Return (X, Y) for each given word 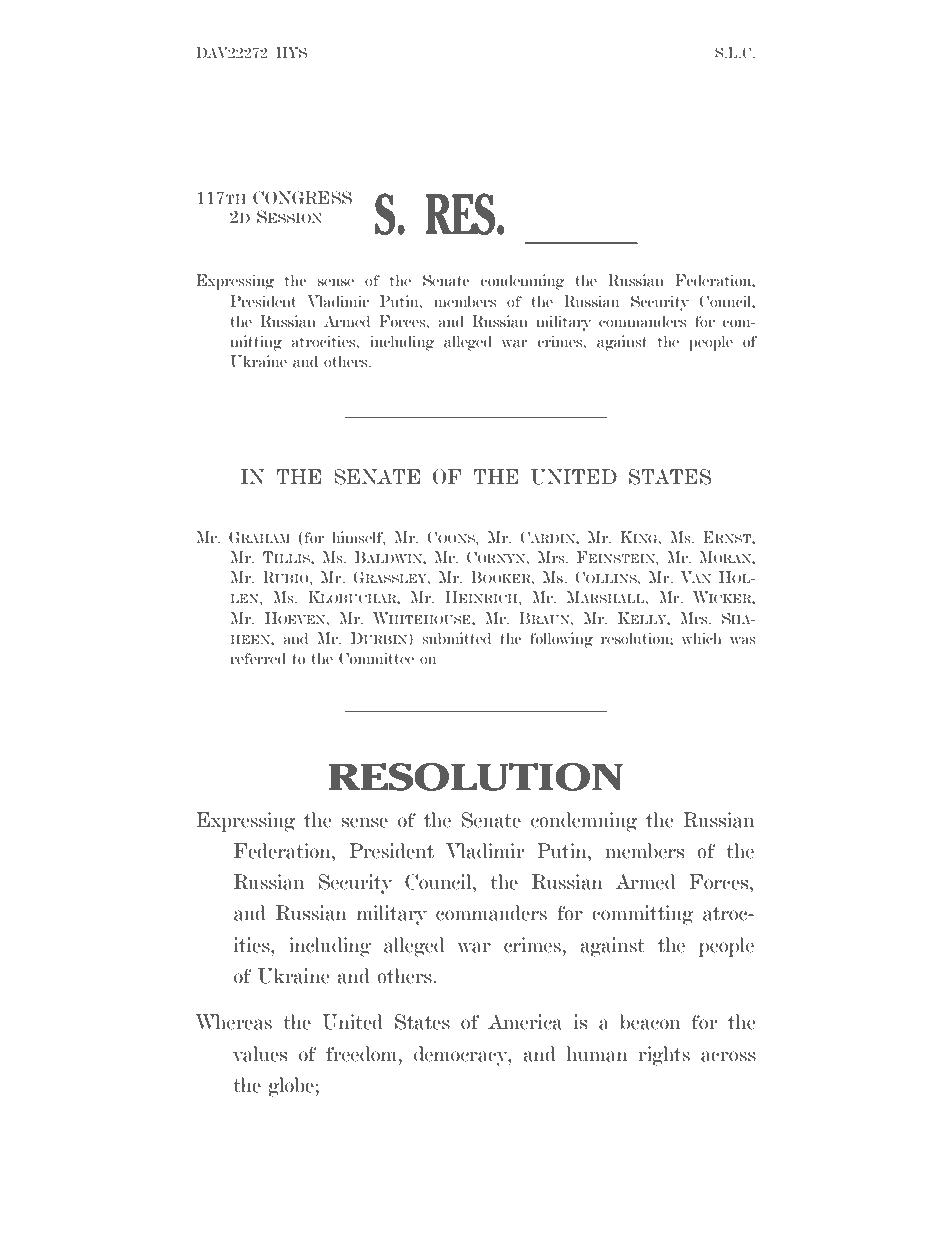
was (743, 640)
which (701, 638)
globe (291, 1087)
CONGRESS (302, 198)
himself (359, 538)
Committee (376, 658)
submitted (456, 638)
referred (258, 658)
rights (664, 1056)
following (561, 640)
